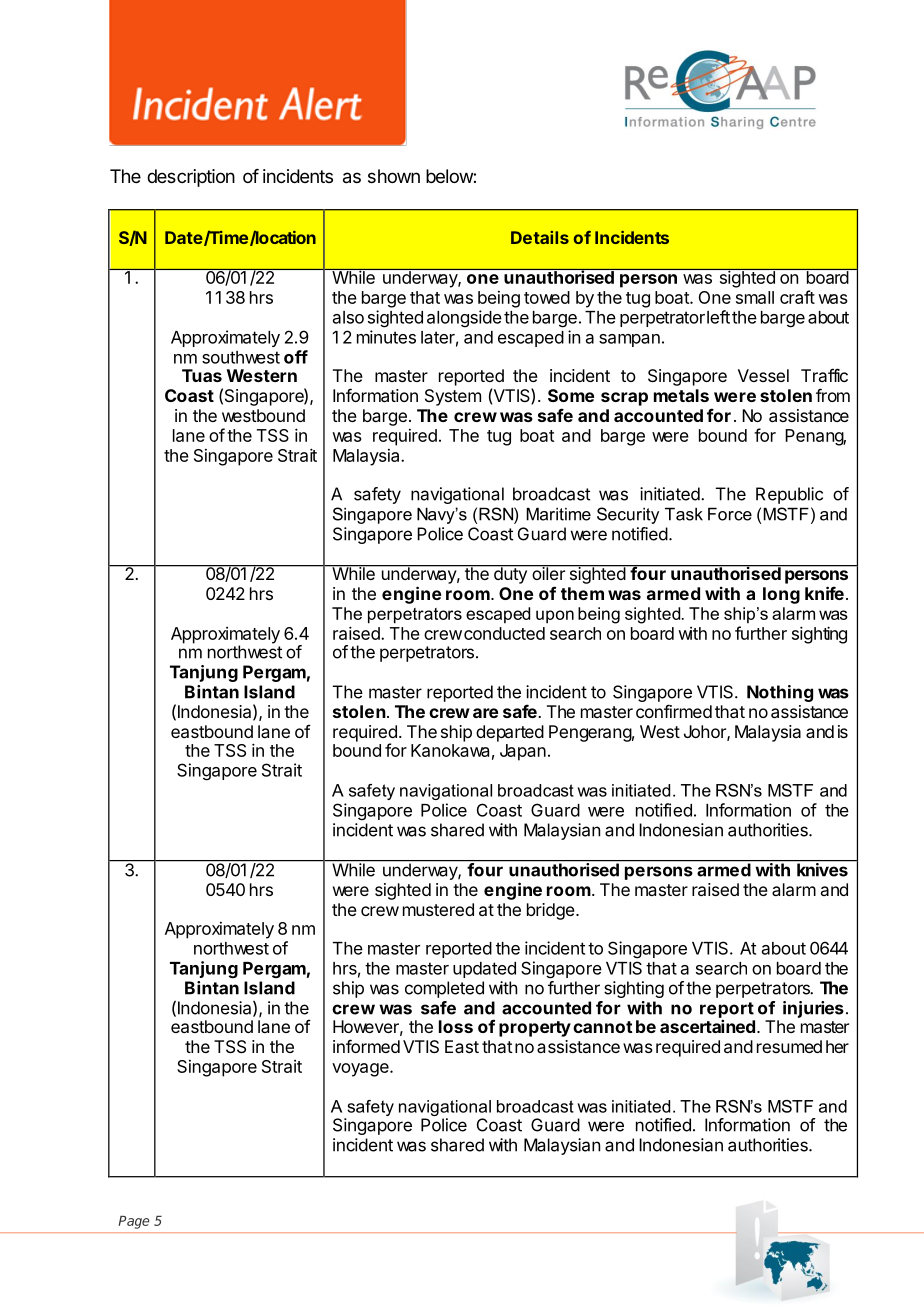 The height and width of the screenshot is (1308, 924). Describe the element at coordinates (510, 574) in the screenshot. I see `duty` at that location.
